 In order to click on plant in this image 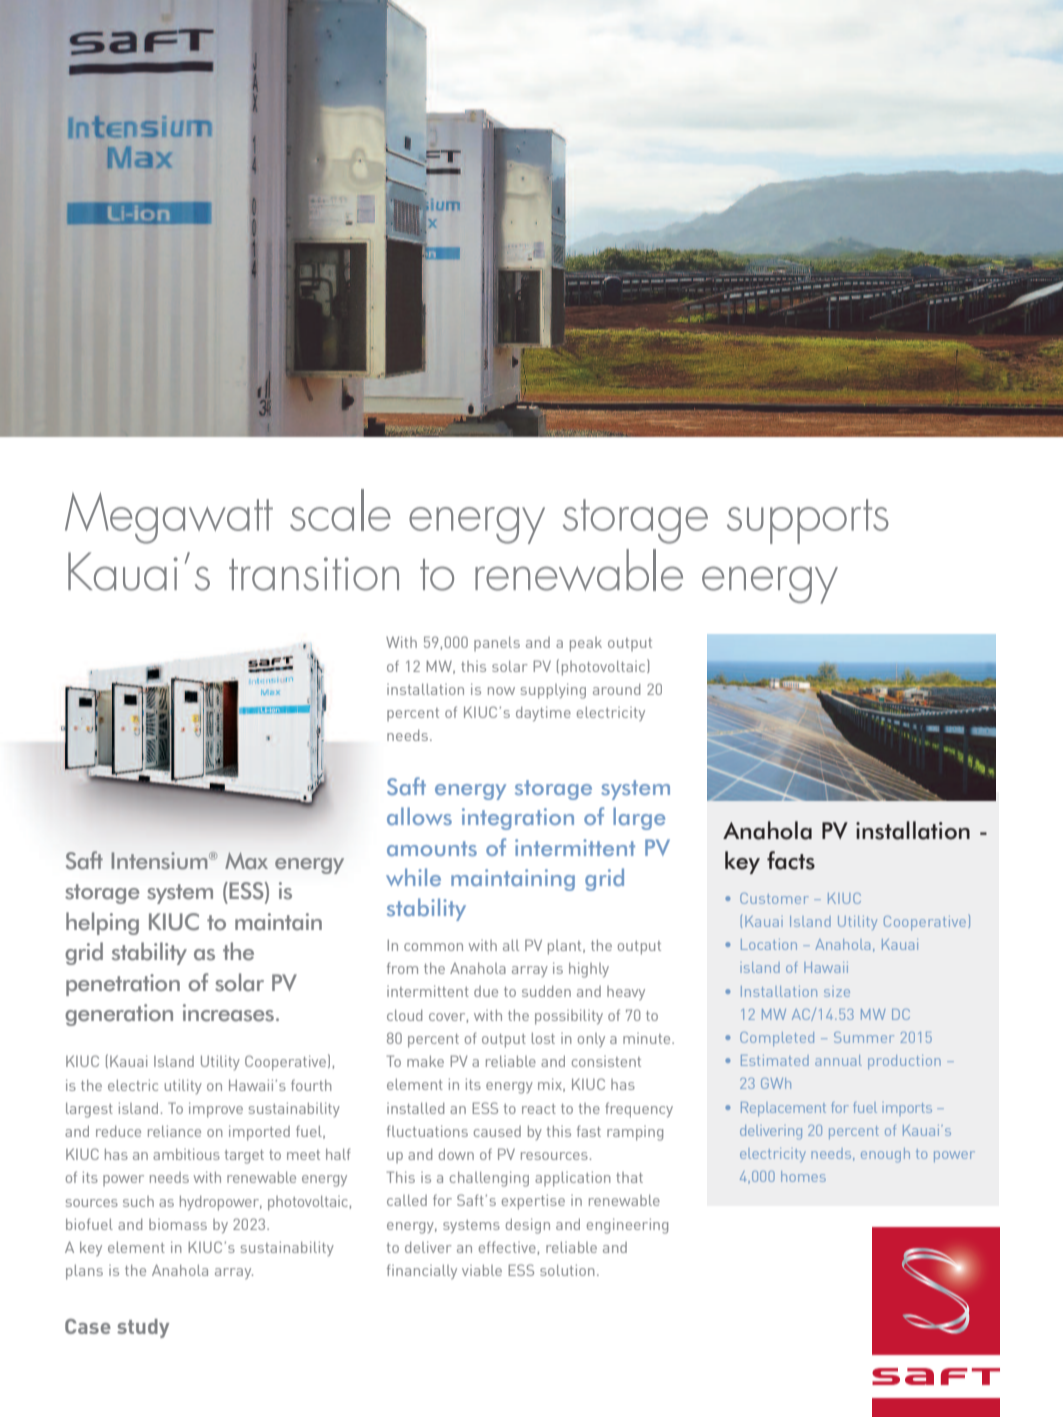, I will do `click(566, 947)`.
